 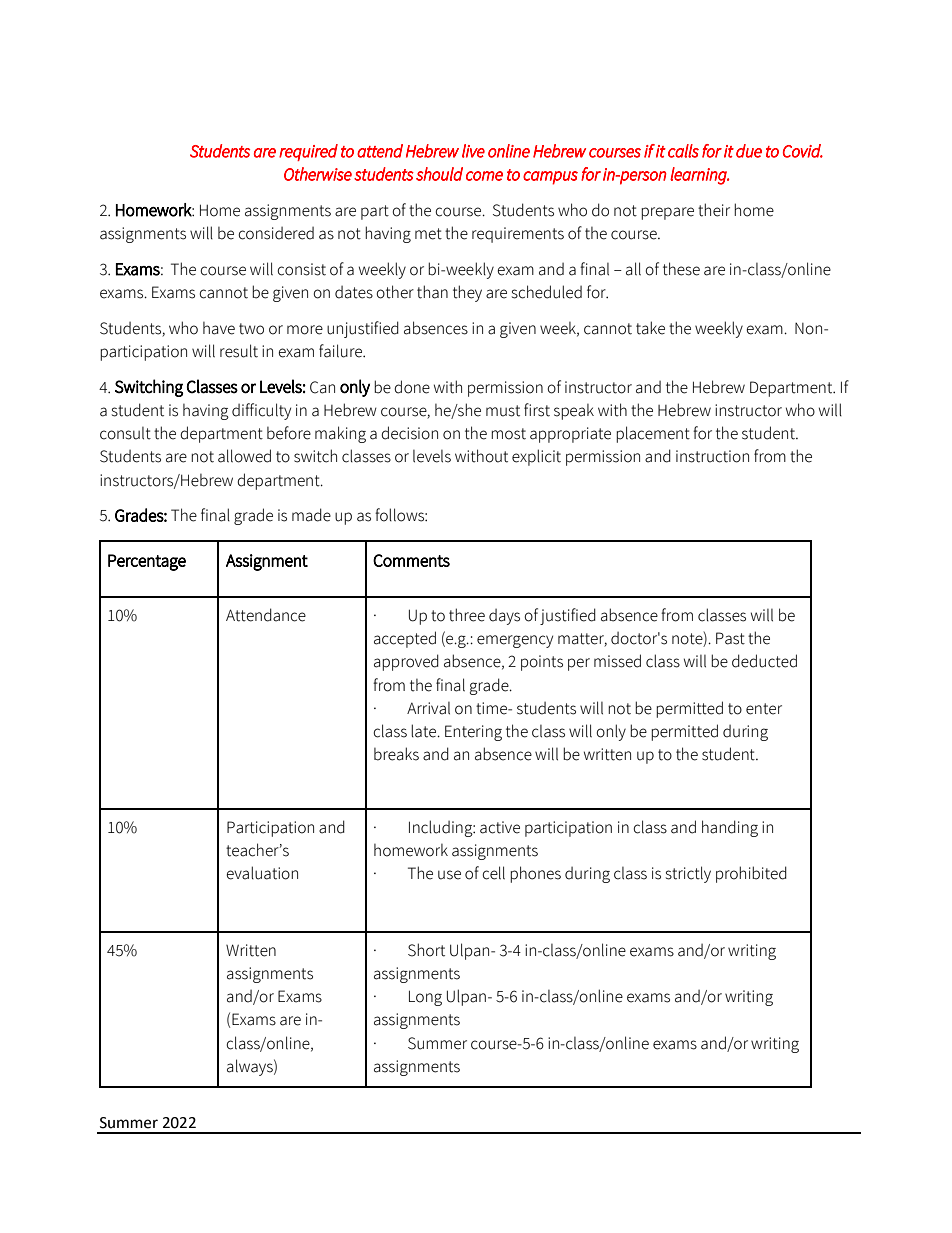 I want to click on Comments, so click(x=411, y=560).
